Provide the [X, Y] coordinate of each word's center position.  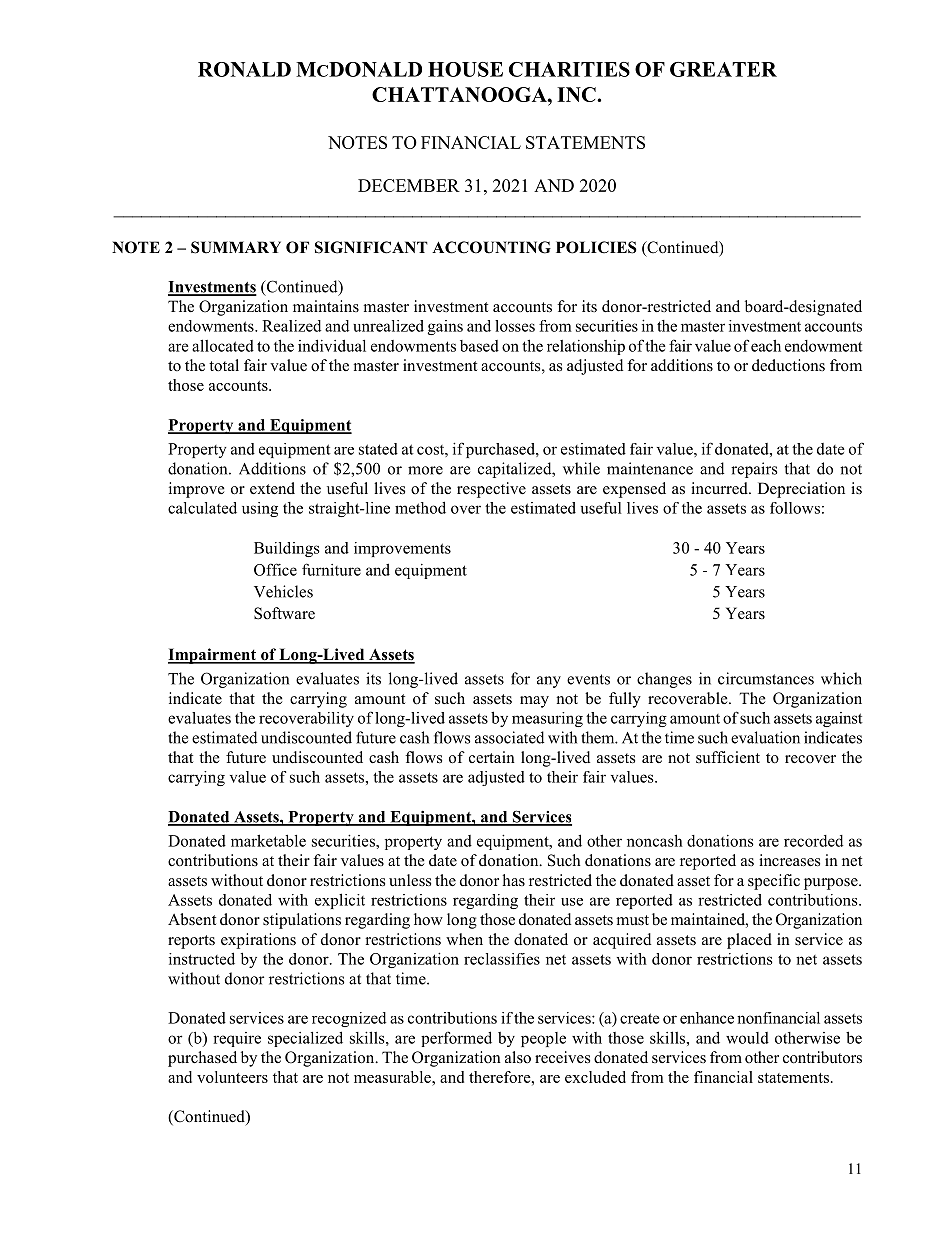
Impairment [213, 656]
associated [509, 737]
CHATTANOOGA [460, 94]
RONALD [244, 69]
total [224, 365]
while [581, 468]
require [237, 1039]
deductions [788, 365]
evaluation [765, 737]
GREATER [723, 69]
